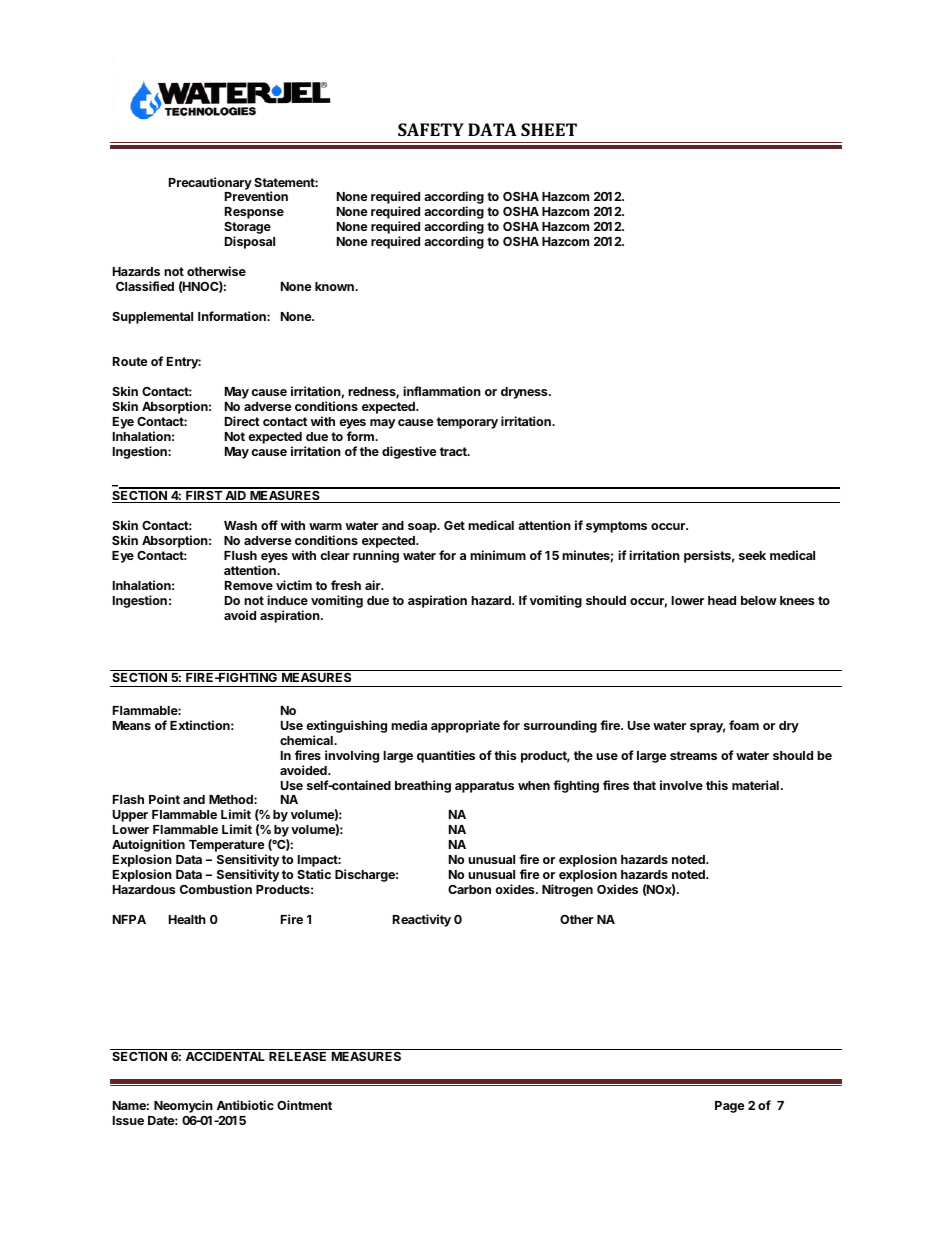 The image size is (952, 1233). Describe the element at coordinates (549, 129) in the page. I see `SHEET` at that location.
